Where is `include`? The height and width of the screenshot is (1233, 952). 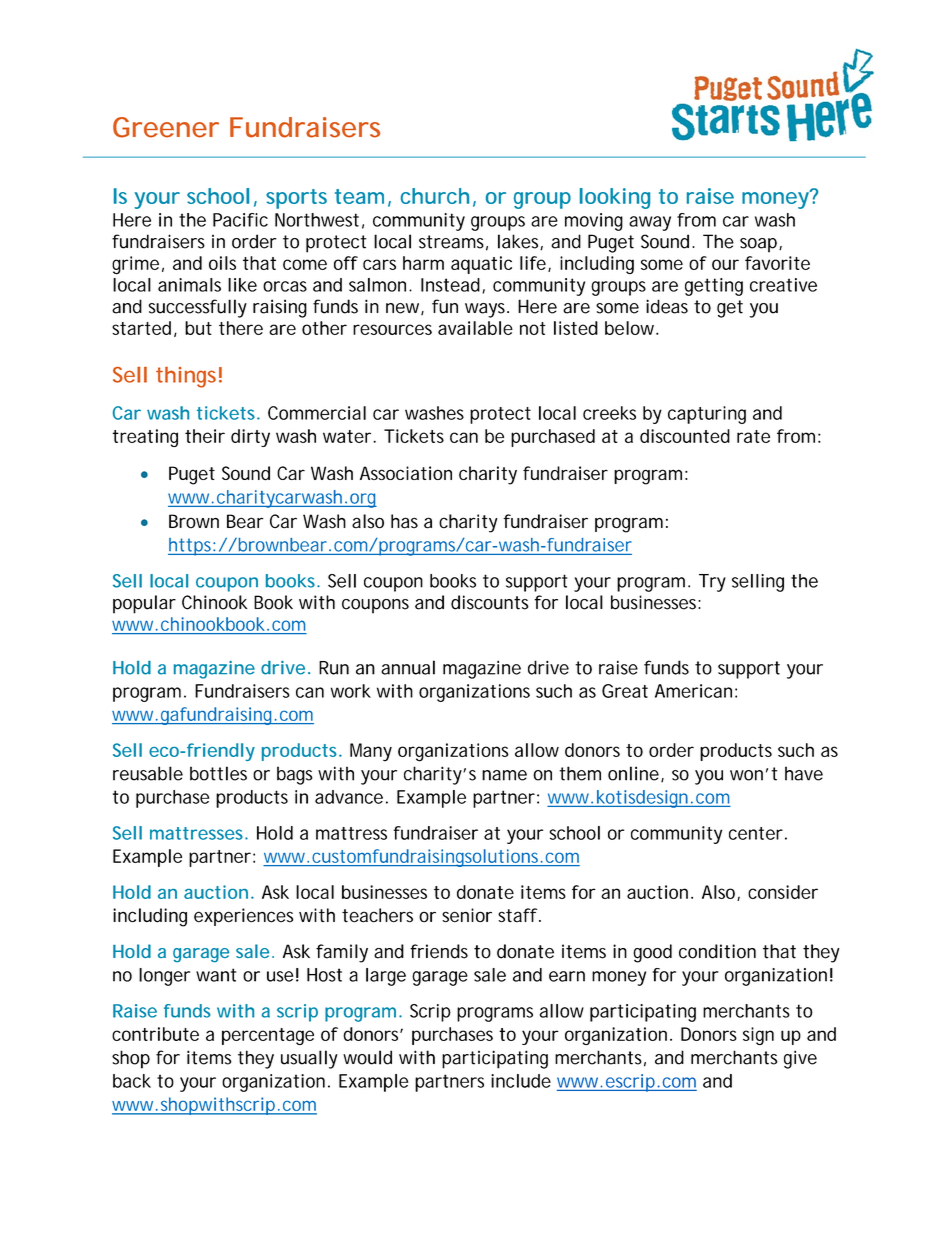
include is located at coordinates (521, 1081).
